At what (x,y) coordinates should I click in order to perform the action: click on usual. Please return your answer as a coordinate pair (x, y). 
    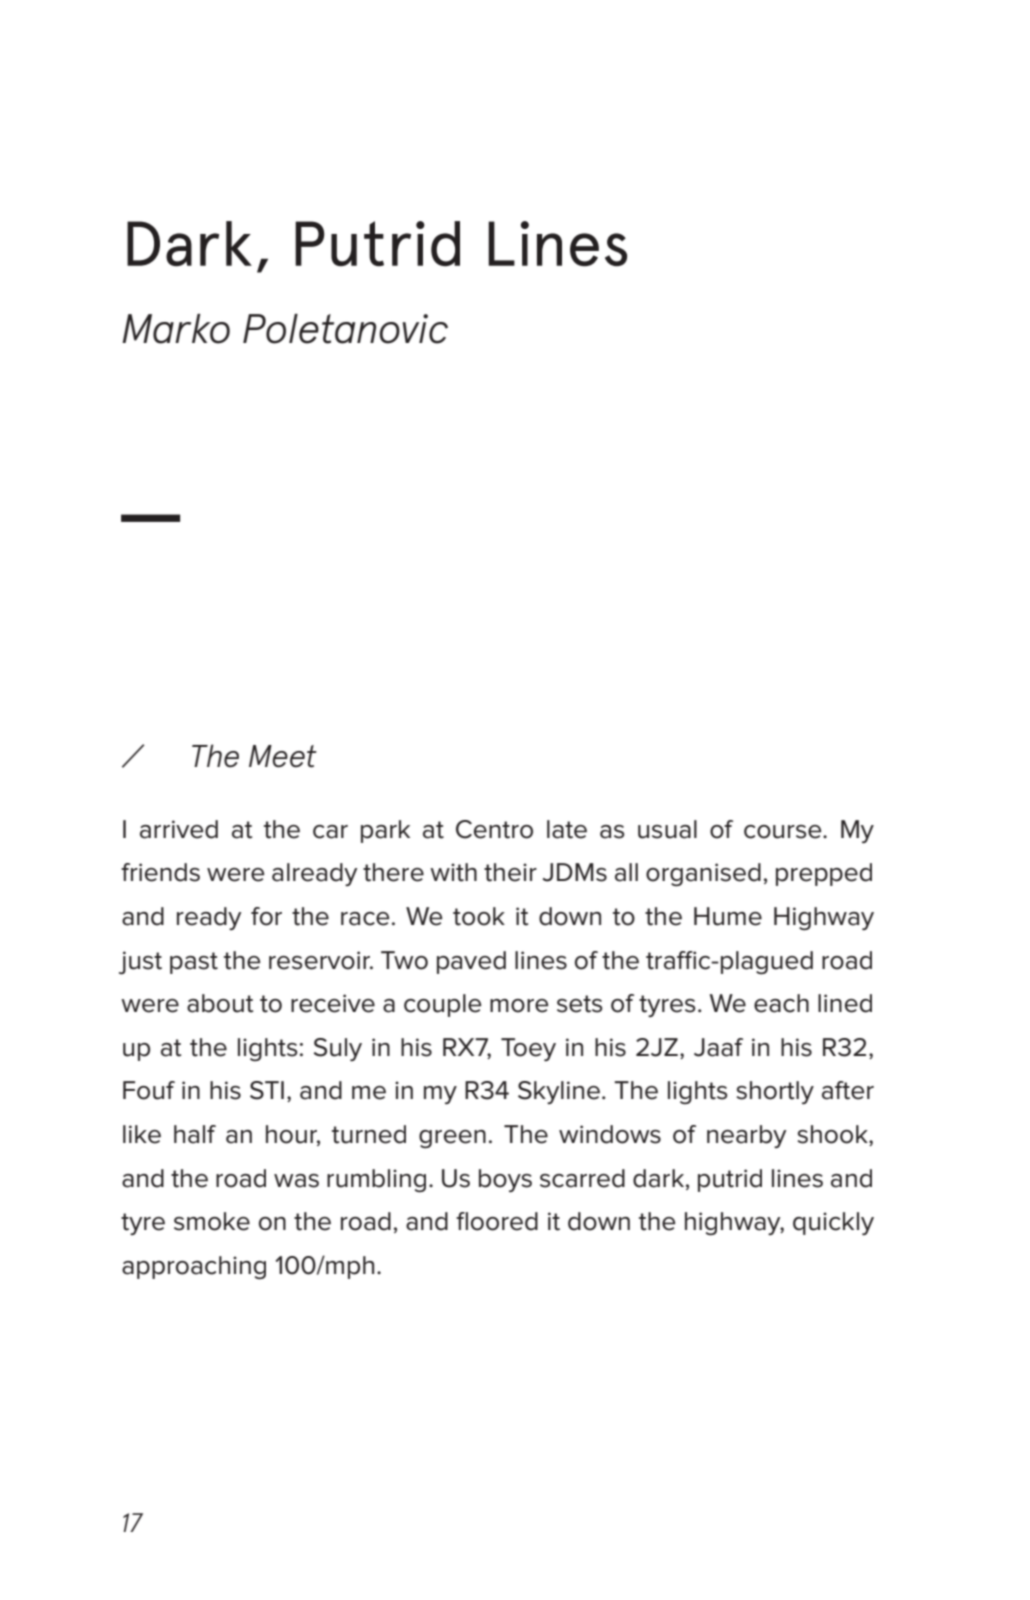
    Looking at the image, I should click on (667, 829).
